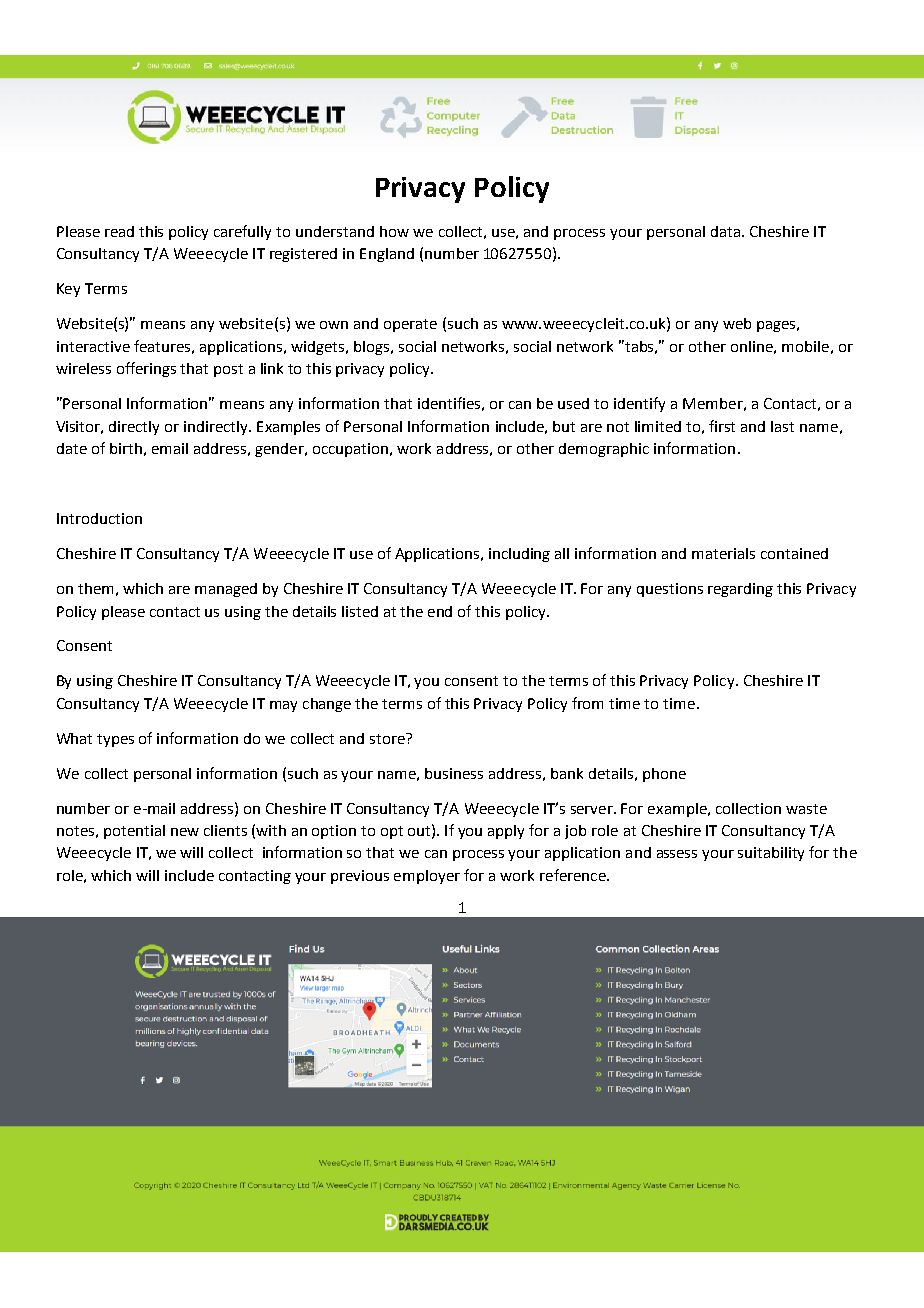 Image resolution: width=924 pixels, height=1308 pixels. What do you see at coordinates (427, 877) in the screenshot?
I see `employer` at bounding box center [427, 877].
